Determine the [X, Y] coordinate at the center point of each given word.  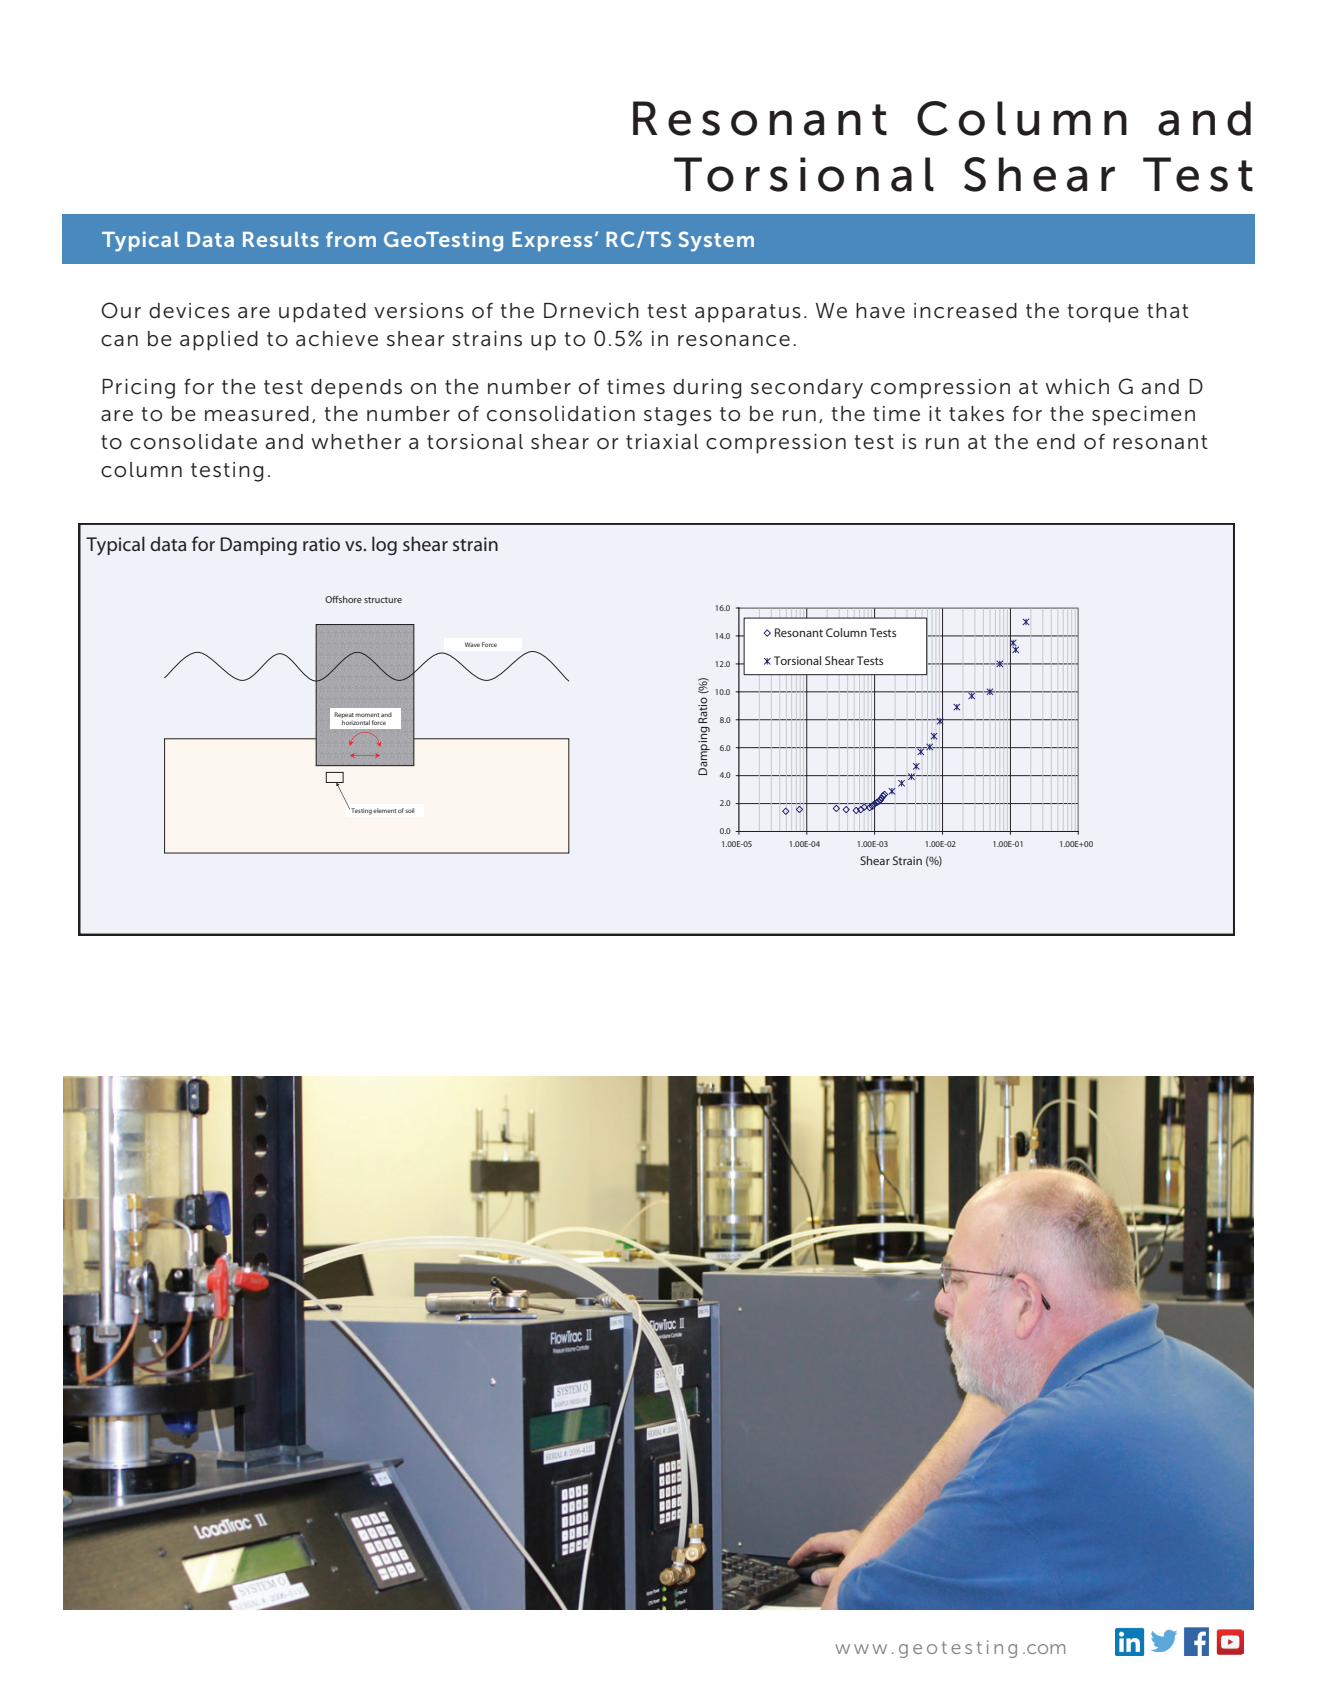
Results [281, 239]
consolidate [193, 442]
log [384, 545]
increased [965, 311]
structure [383, 600]
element [384, 810]
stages [678, 416]
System [716, 241]
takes [976, 414]
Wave [472, 644]
